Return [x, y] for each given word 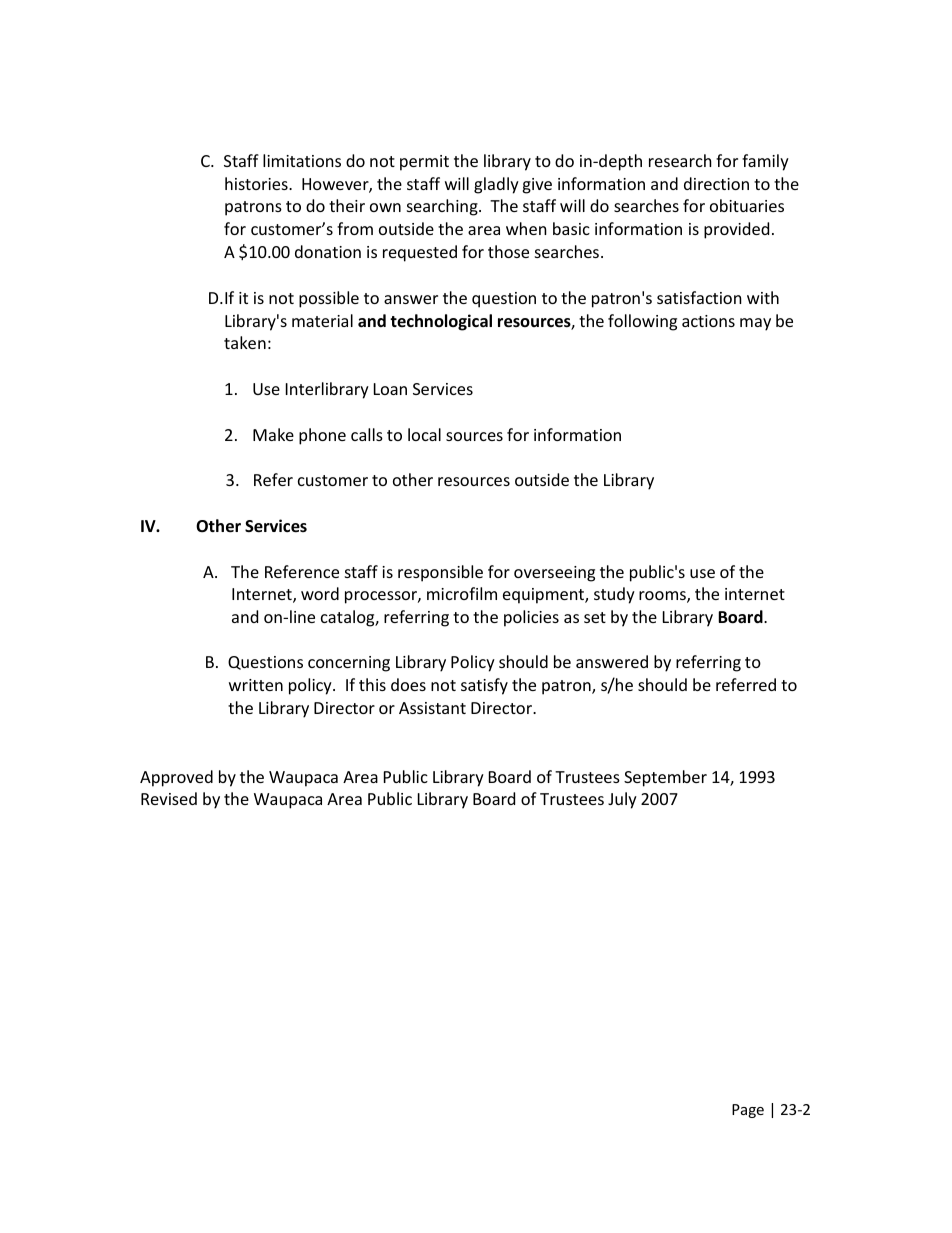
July [622, 800]
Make [273, 434]
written [256, 685]
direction [716, 183]
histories [257, 183]
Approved [176, 778]
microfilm [462, 593]
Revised [169, 798]
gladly [496, 185]
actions [708, 321]
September [665, 778]
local [424, 434]
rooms [663, 597]
